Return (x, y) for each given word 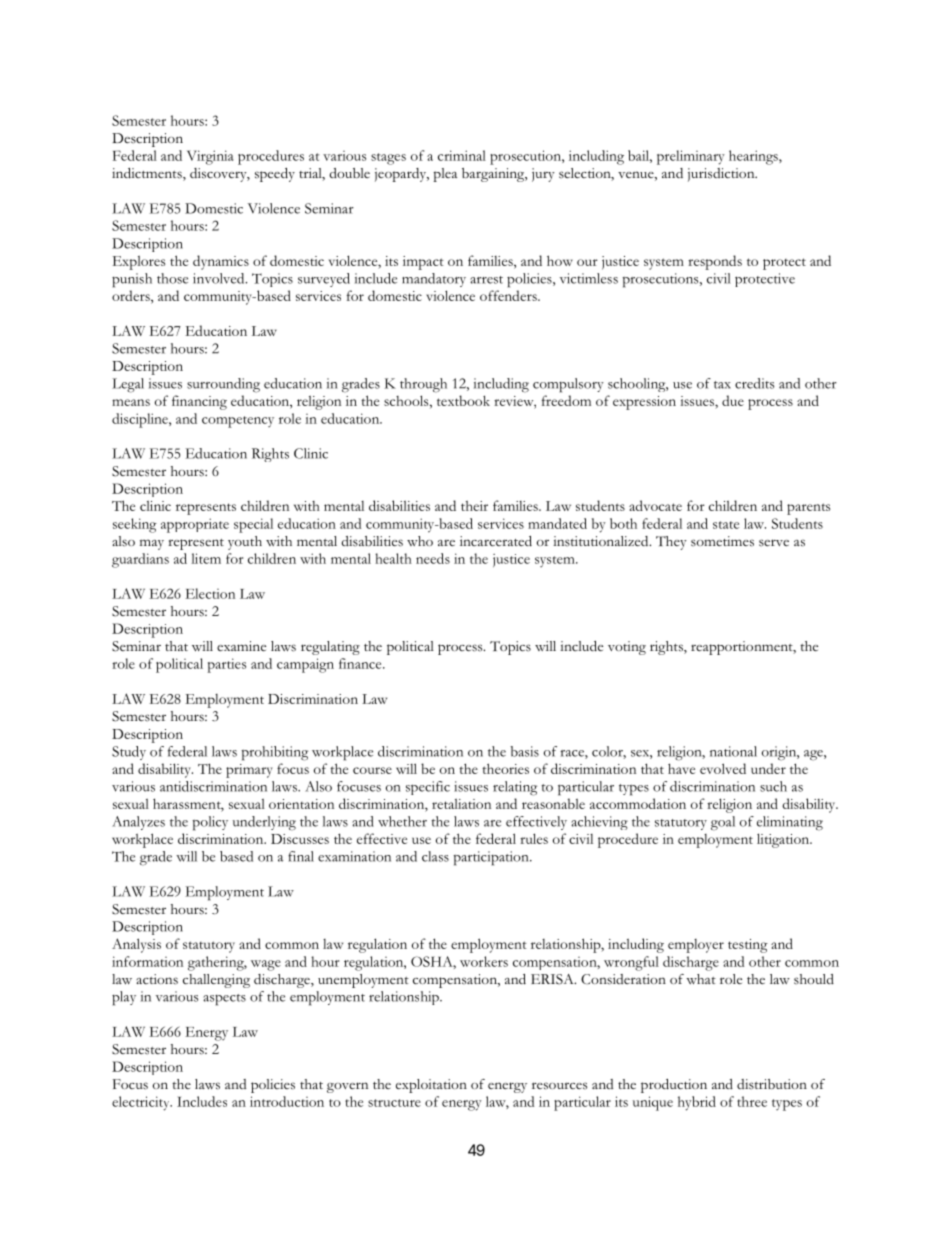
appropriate (195, 525)
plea (445, 175)
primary (249, 771)
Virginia (210, 157)
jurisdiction (722, 175)
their (474, 506)
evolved (723, 768)
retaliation (461, 804)
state (726, 525)
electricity (142, 1103)
